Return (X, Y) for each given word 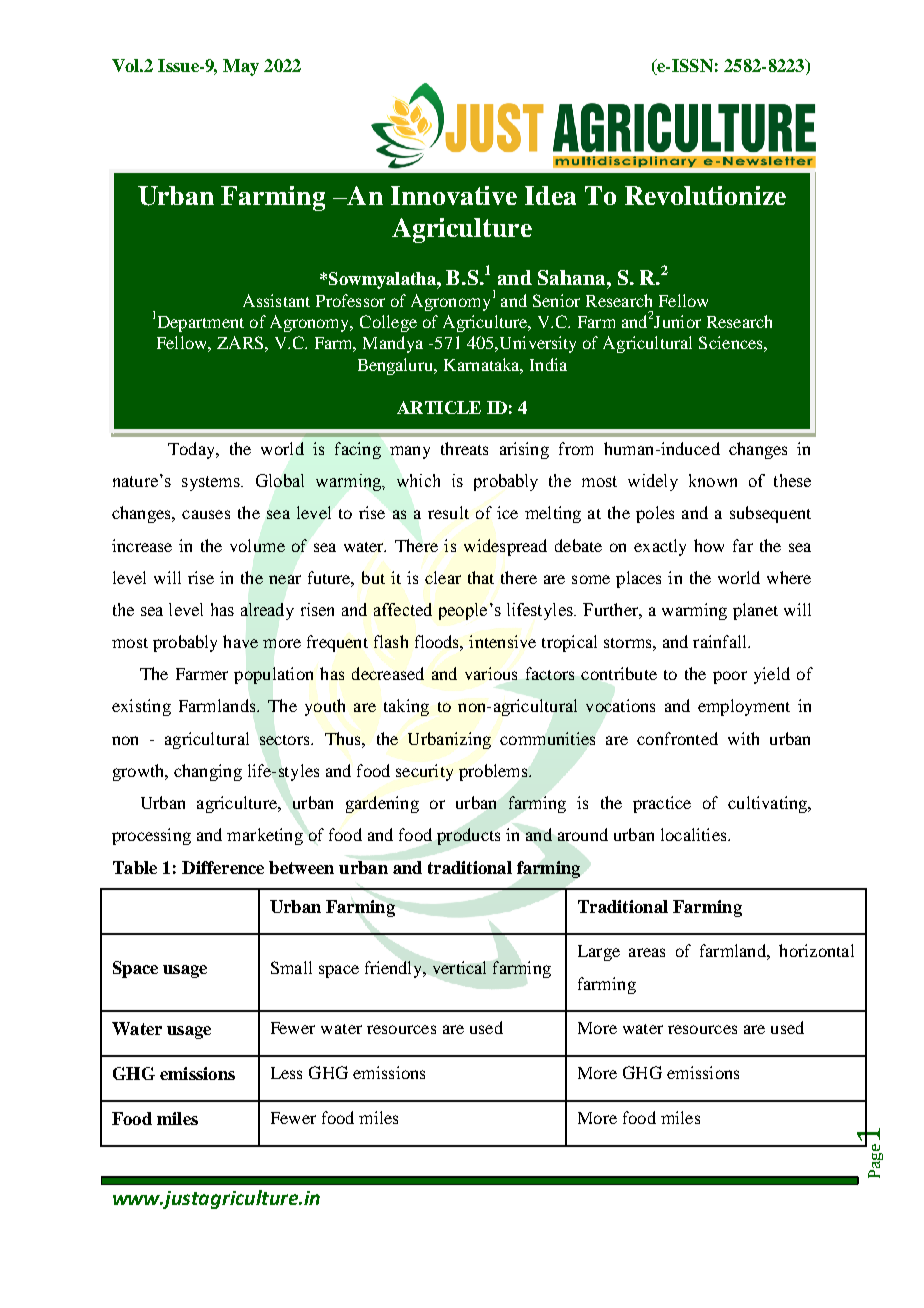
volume (257, 545)
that (481, 577)
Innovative (454, 195)
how (709, 545)
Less (286, 1073)
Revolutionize (705, 195)
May (241, 67)
